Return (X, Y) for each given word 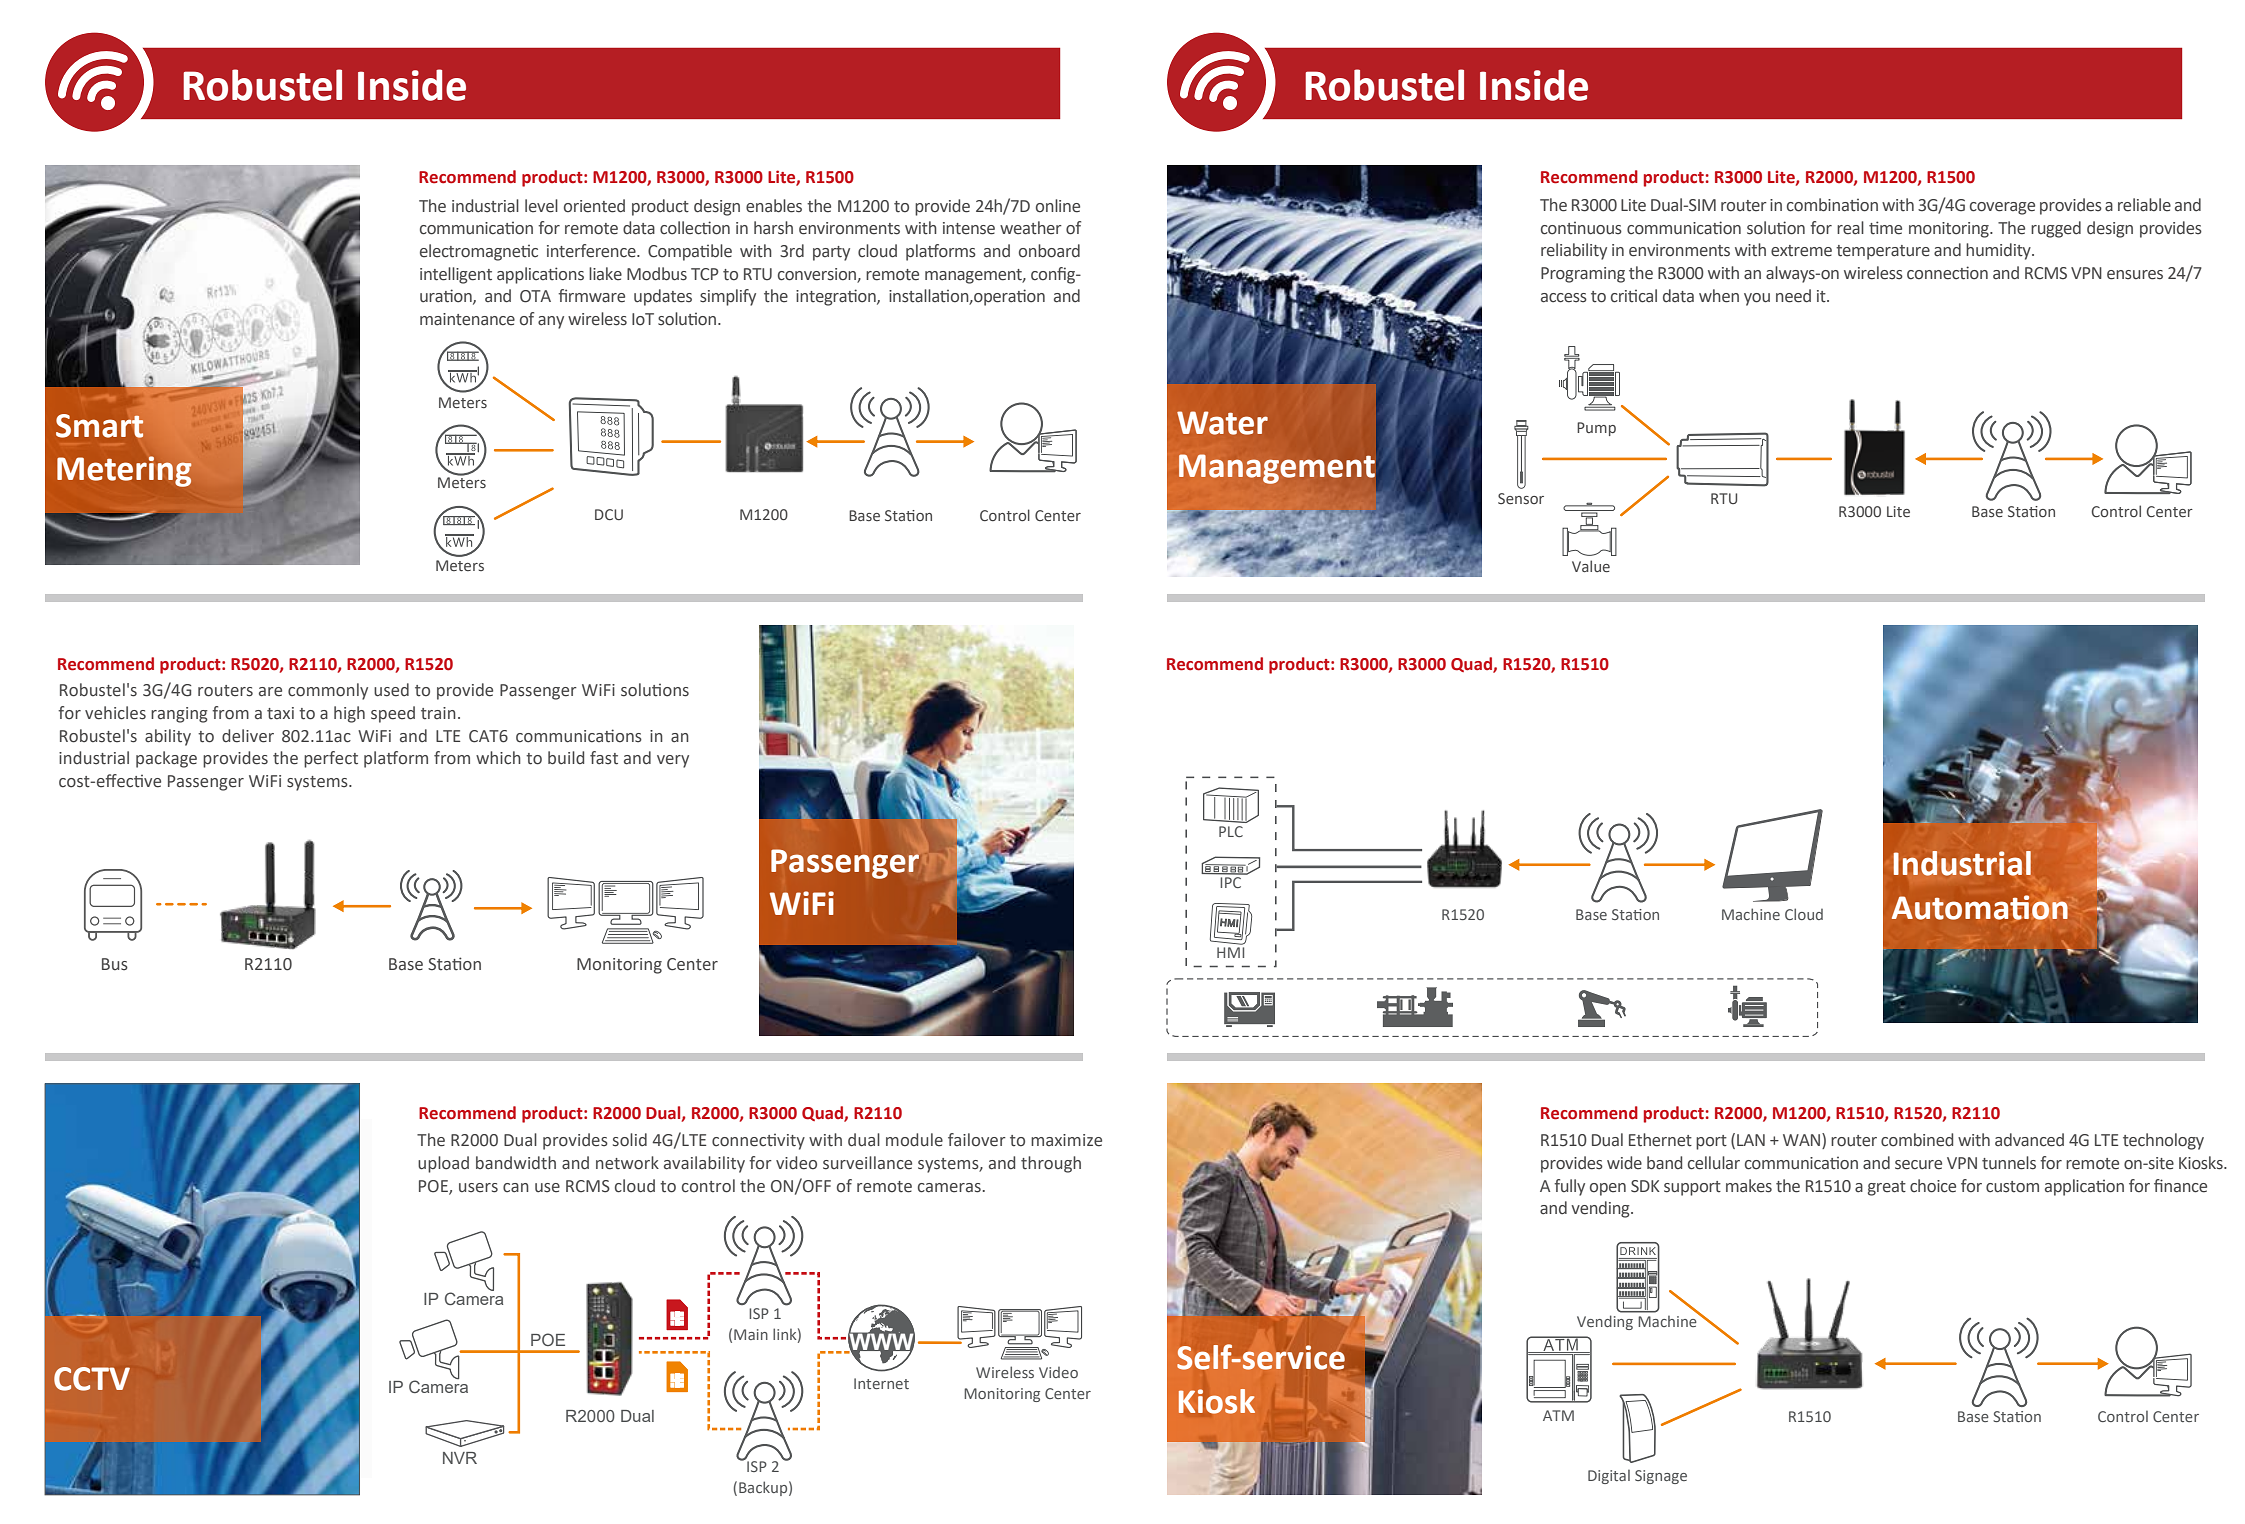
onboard (1049, 251)
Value (1591, 566)
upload (443, 1164)
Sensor (1521, 498)
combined (1917, 1140)
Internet (881, 1383)
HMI (1230, 952)
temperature (1883, 252)
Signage (1661, 1477)
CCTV (92, 1379)
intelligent (456, 275)
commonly (328, 691)
